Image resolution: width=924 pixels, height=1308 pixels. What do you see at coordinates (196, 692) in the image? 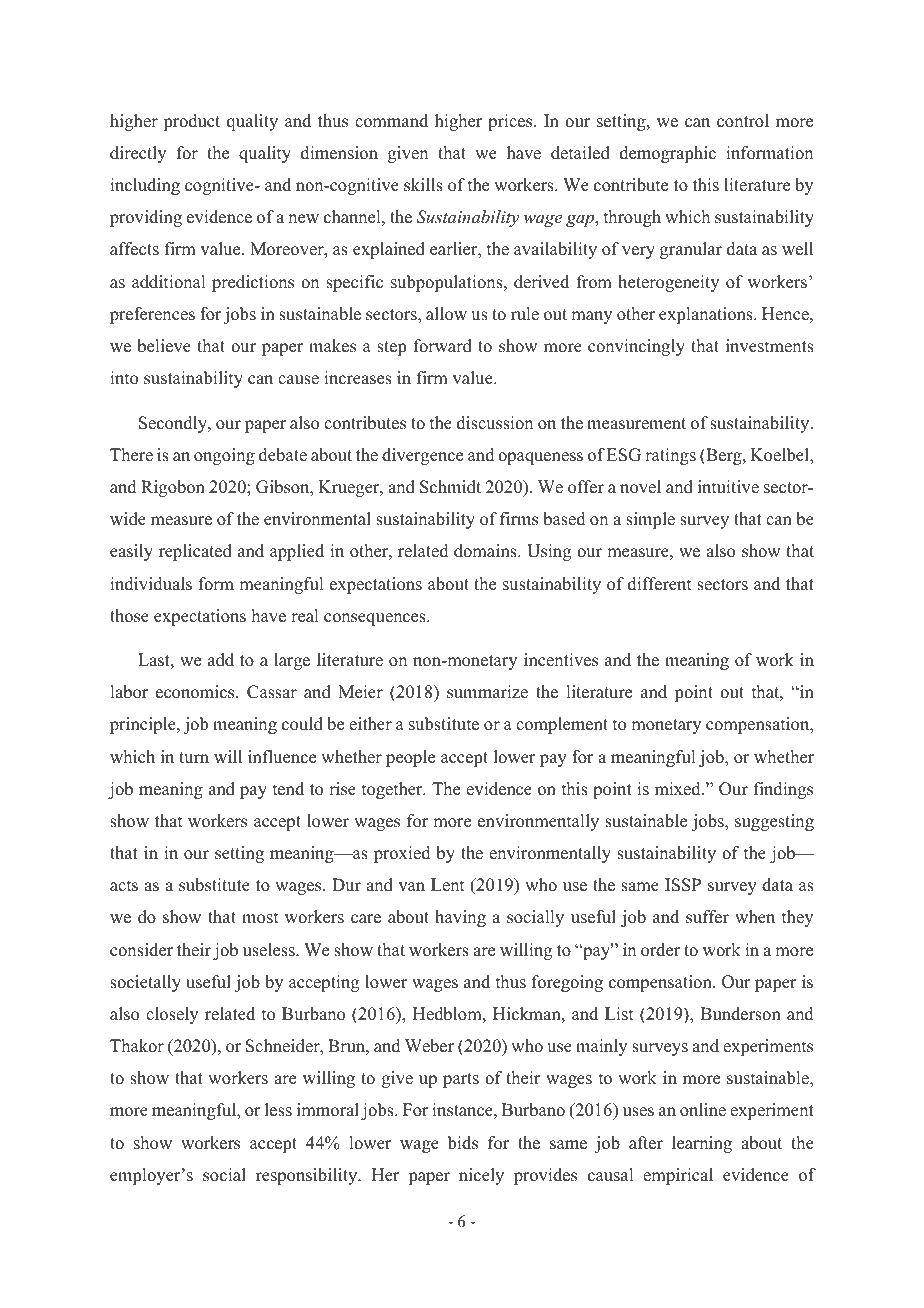
I see `economics` at bounding box center [196, 692].
